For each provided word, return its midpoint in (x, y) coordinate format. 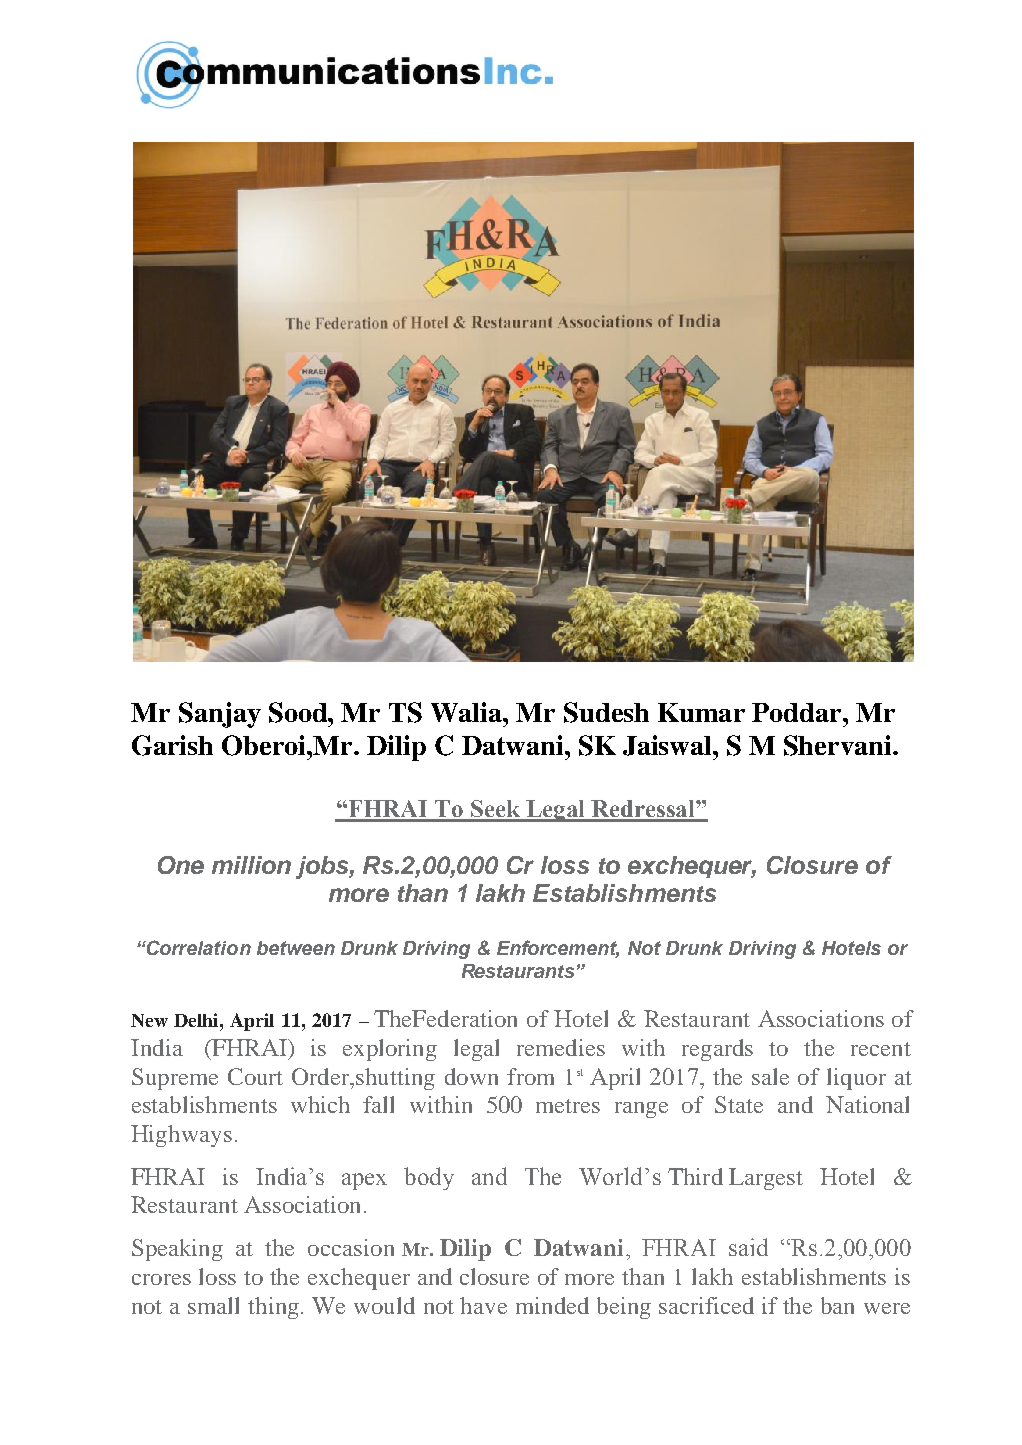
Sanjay (220, 715)
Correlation (198, 947)
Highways (181, 1136)
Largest (766, 1179)
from (530, 1076)
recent (881, 1049)
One (181, 865)
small (213, 1305)
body (429, 1178)
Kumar (701, 712)
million (251, 865)
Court (255, 1076)
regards (717, 1050)
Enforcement (558, 949)
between (296, 948)
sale (770, 1076)
